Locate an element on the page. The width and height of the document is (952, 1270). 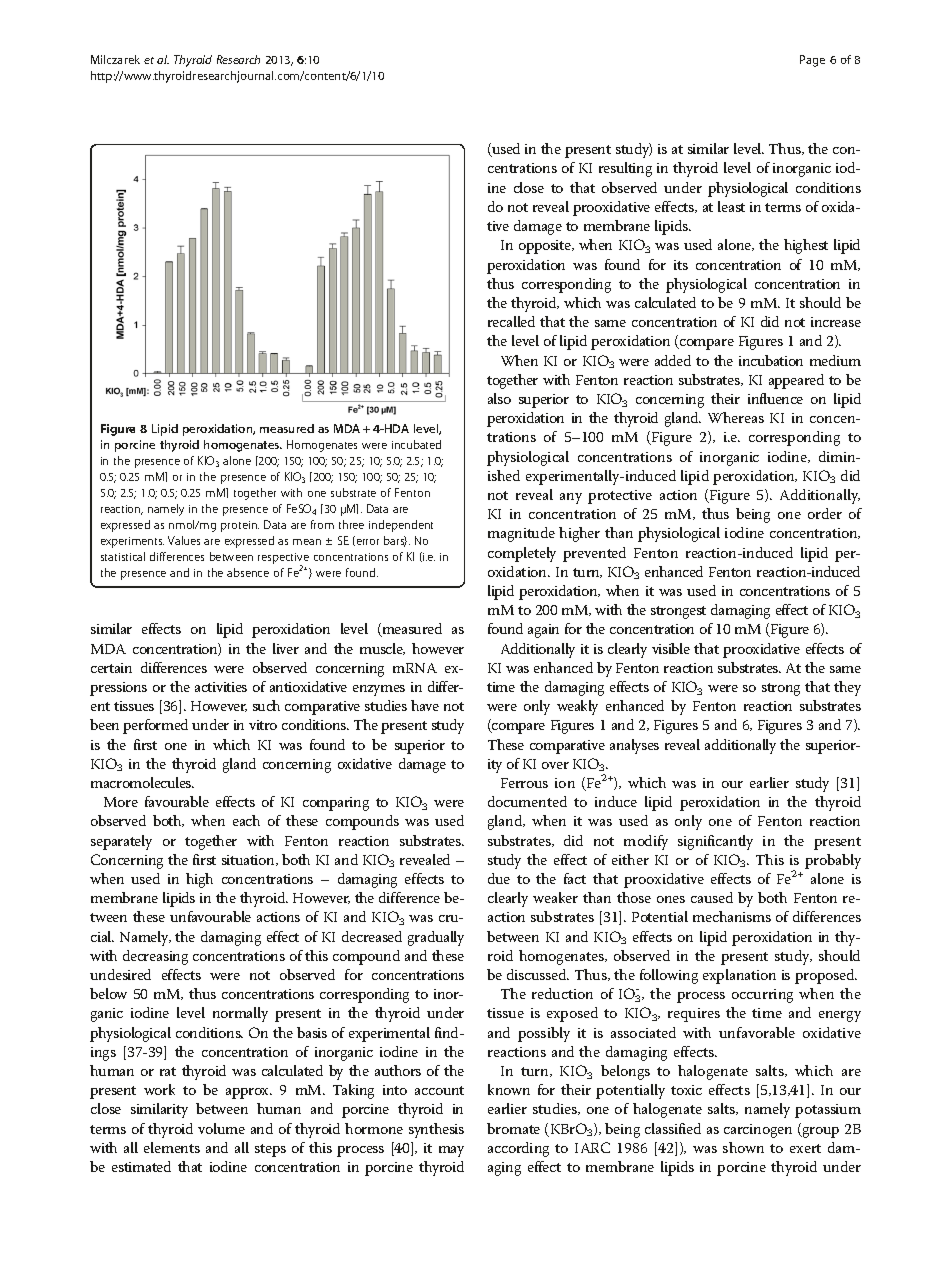
again is located at coordinates (543, 631).
